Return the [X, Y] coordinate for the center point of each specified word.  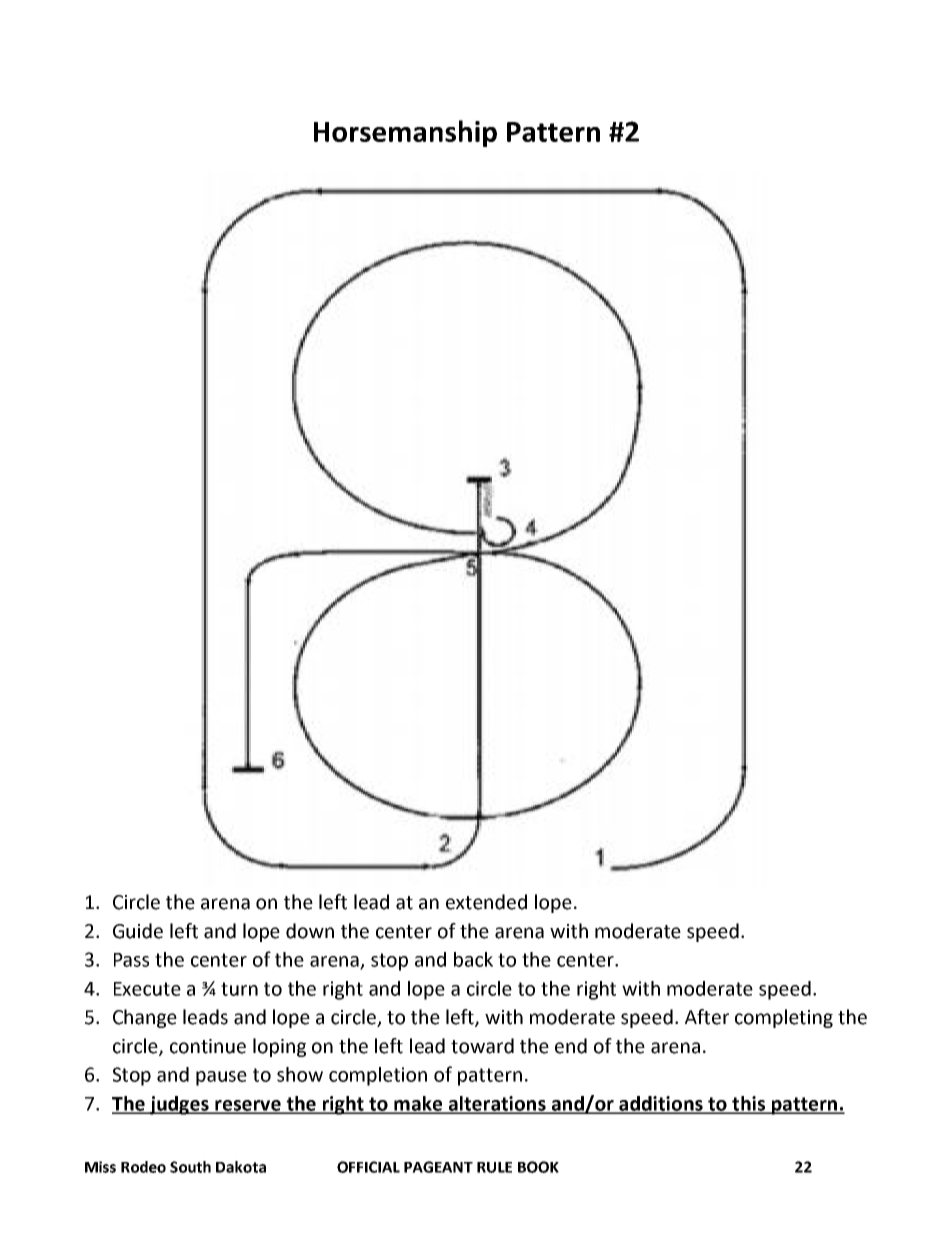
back [473, 959]
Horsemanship [405, 133]
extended [486, 902]
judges [179, 1105]
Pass [131, 960]
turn [239, 989]
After [707, 1017]
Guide [138, 931]
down [310, 931]
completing [784, 1018]
